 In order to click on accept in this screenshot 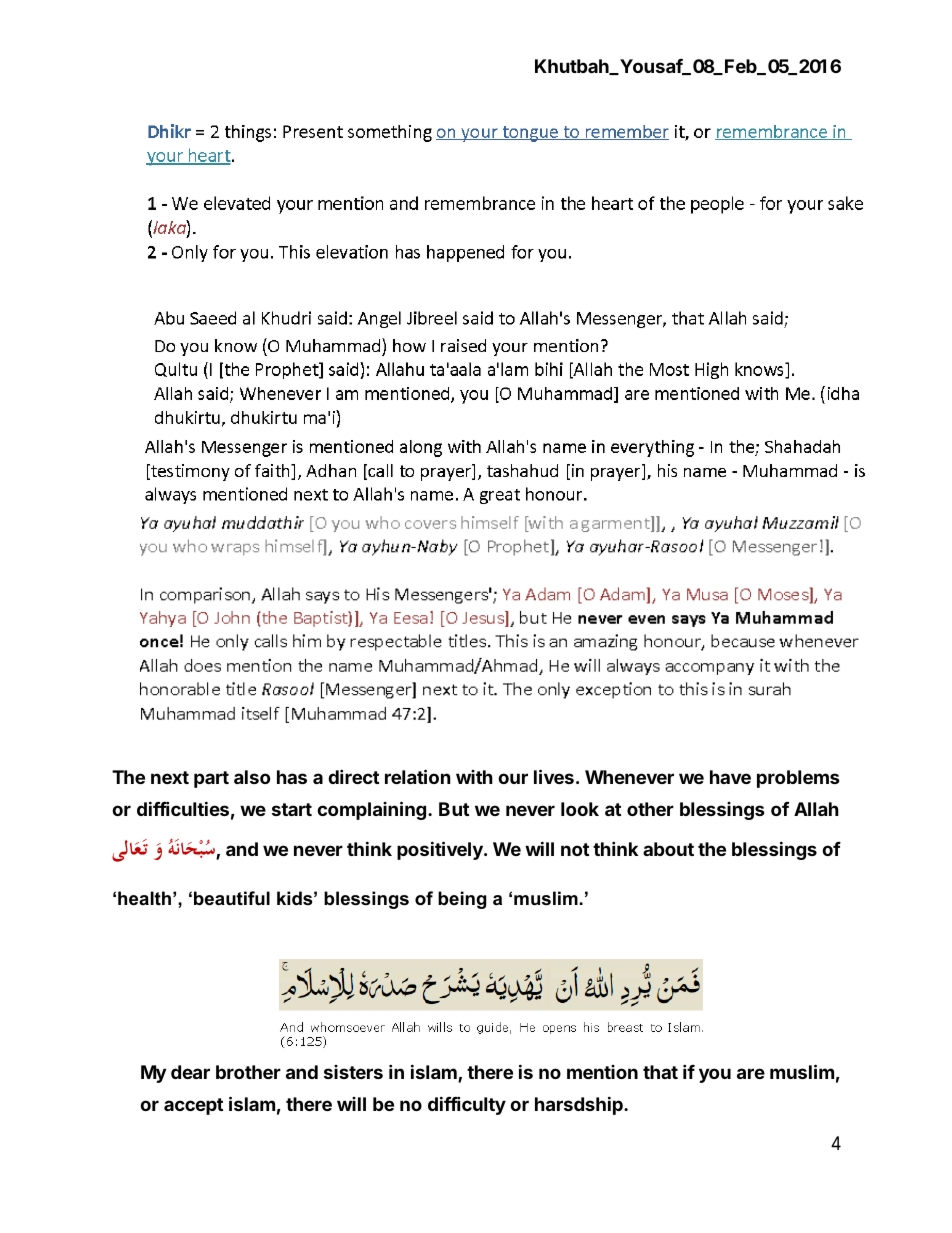, I will do `click(193, 1106)`.
